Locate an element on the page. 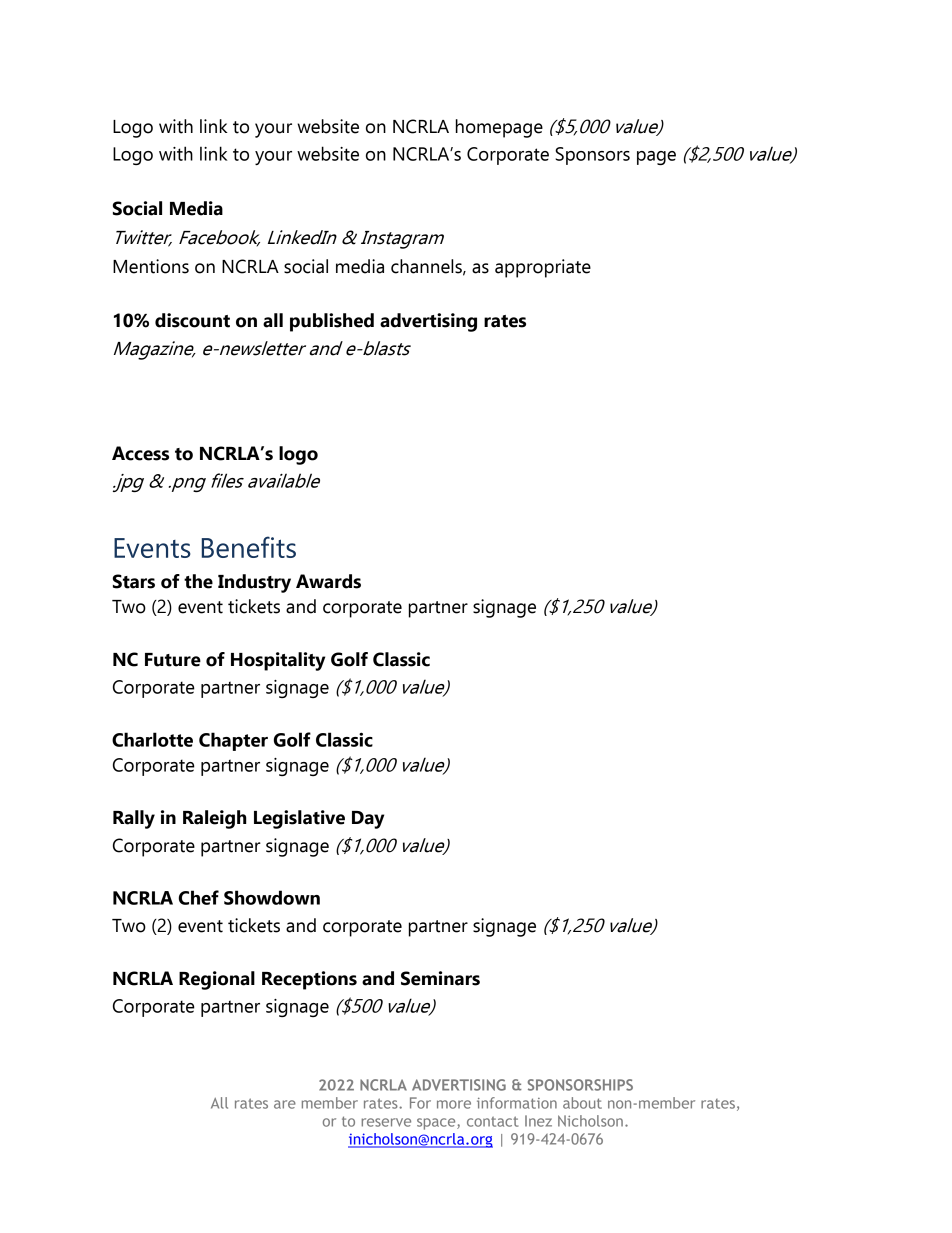  Future is located at coordinates (173, 660).
